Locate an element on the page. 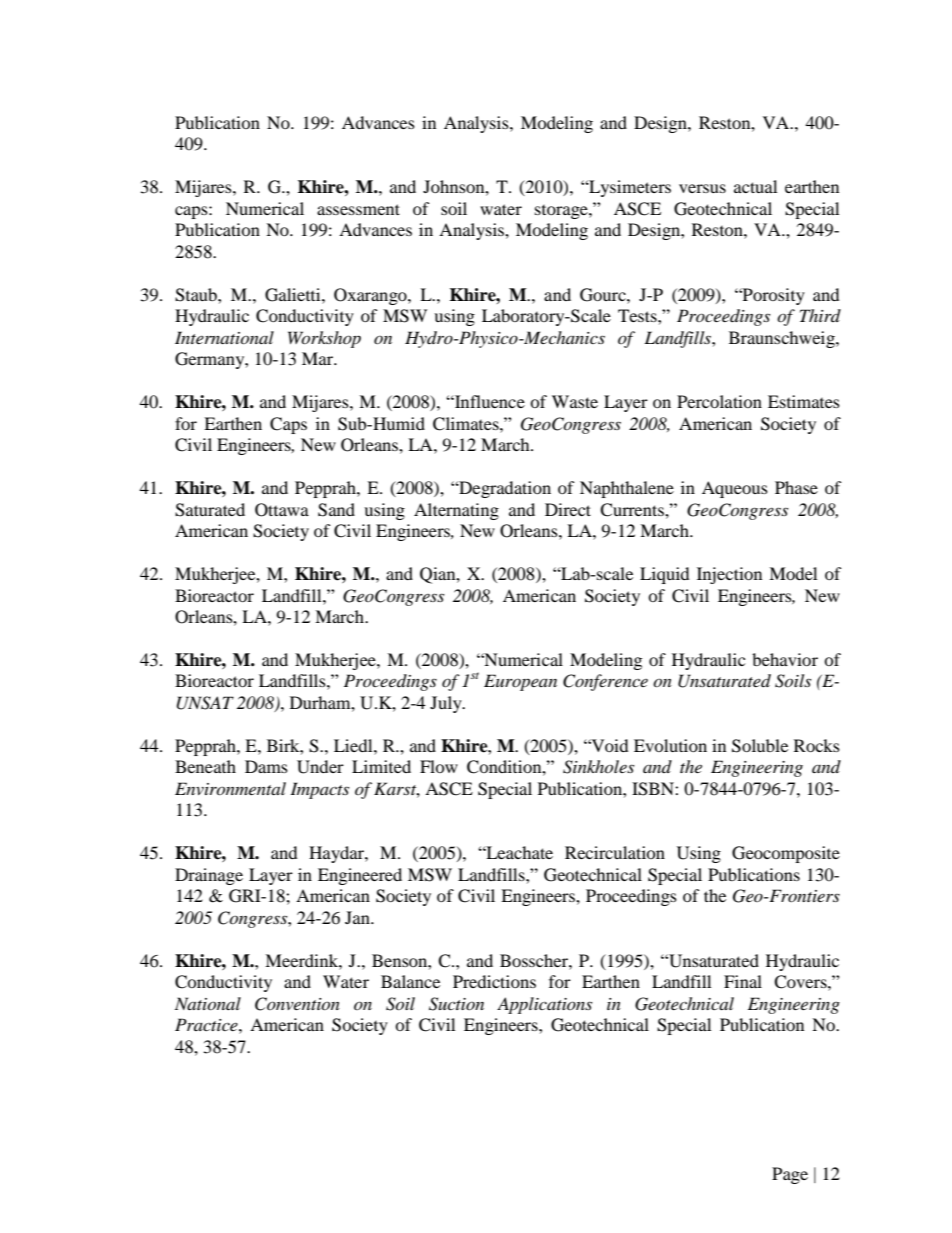 This document has height=1233, width=952. Final is located at coordinates (743, 981).
